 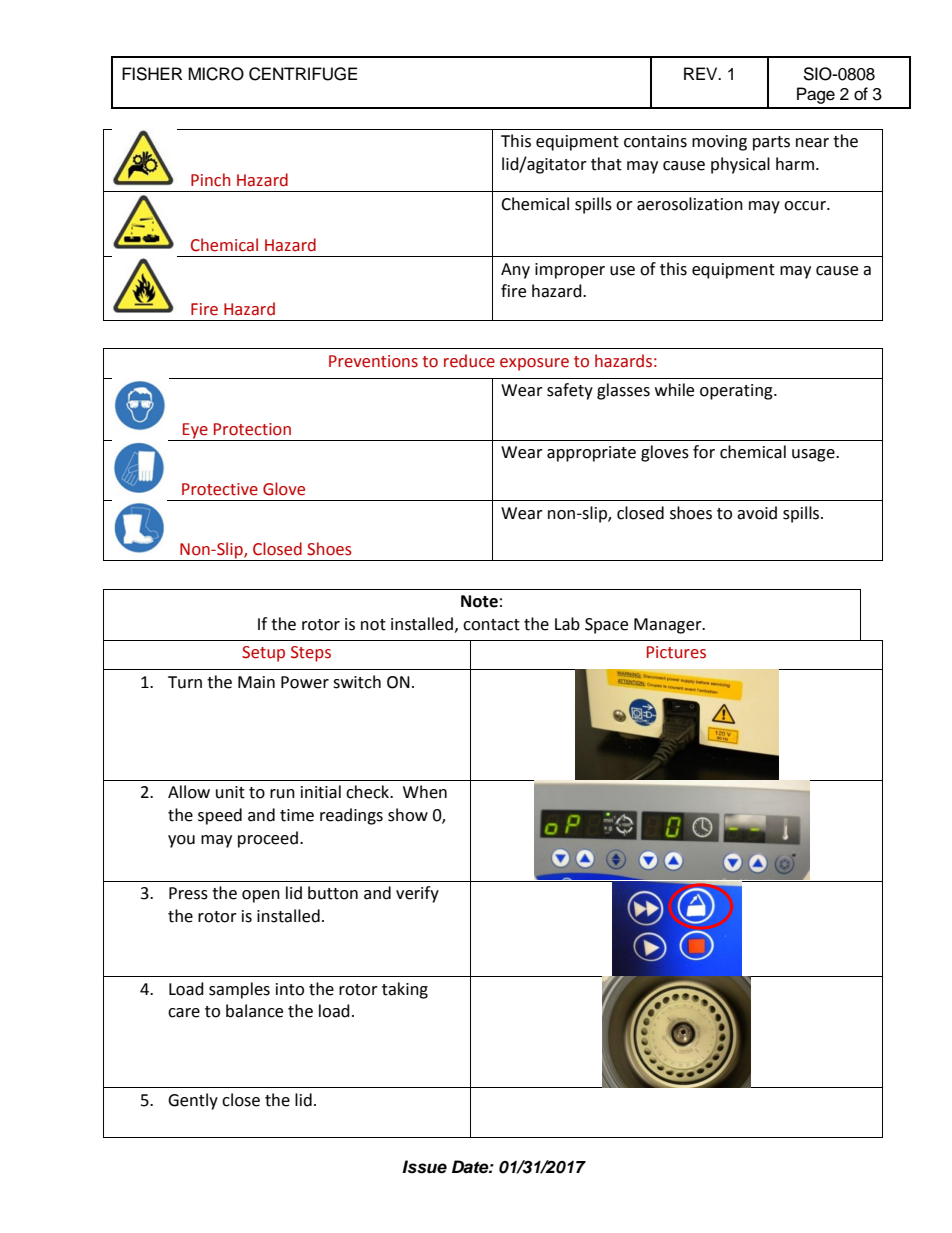 I want to click on moving, so click(x=719, y=143).
